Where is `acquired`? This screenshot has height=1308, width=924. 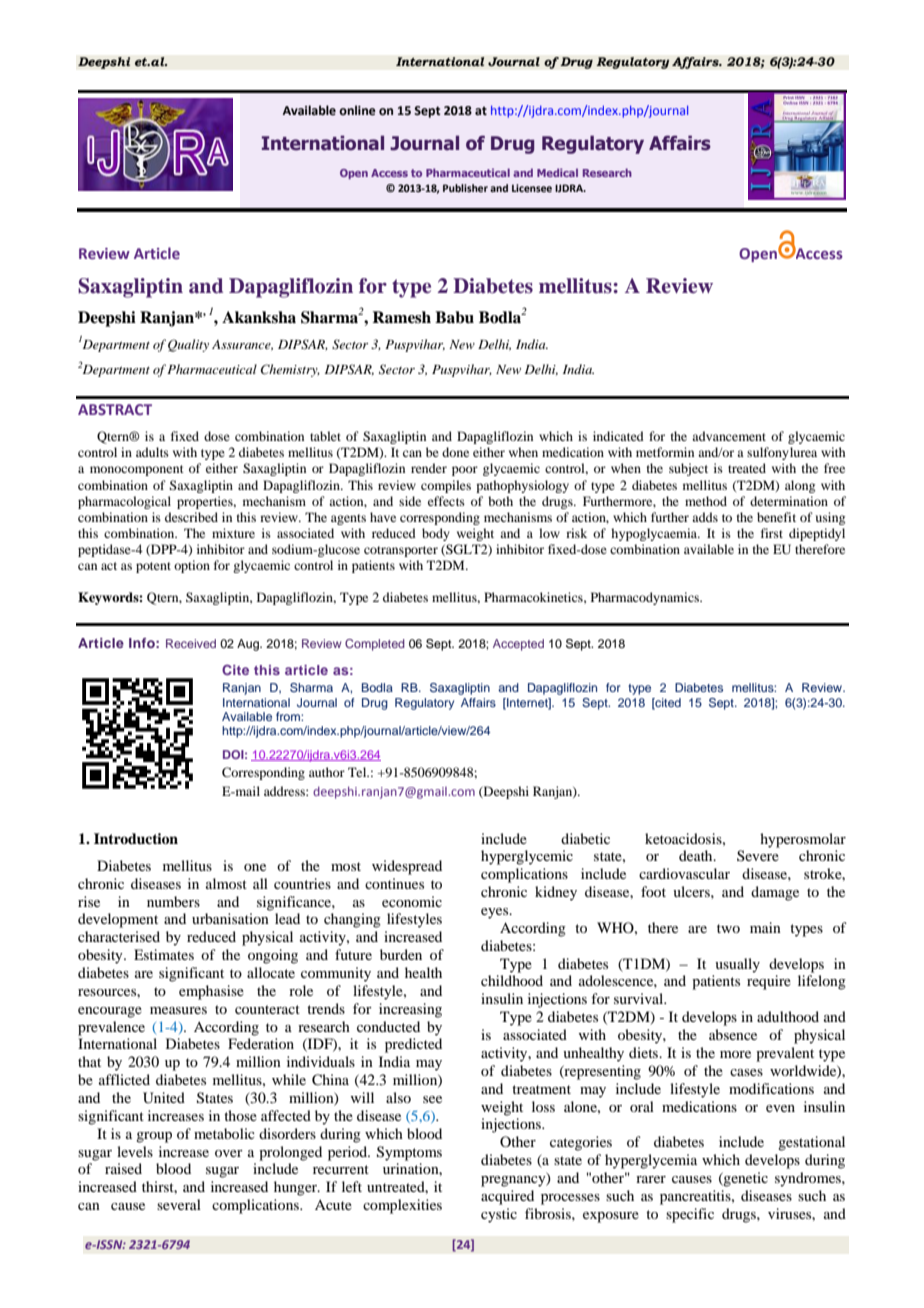
acquired is located at coordinates (507, 1197).
